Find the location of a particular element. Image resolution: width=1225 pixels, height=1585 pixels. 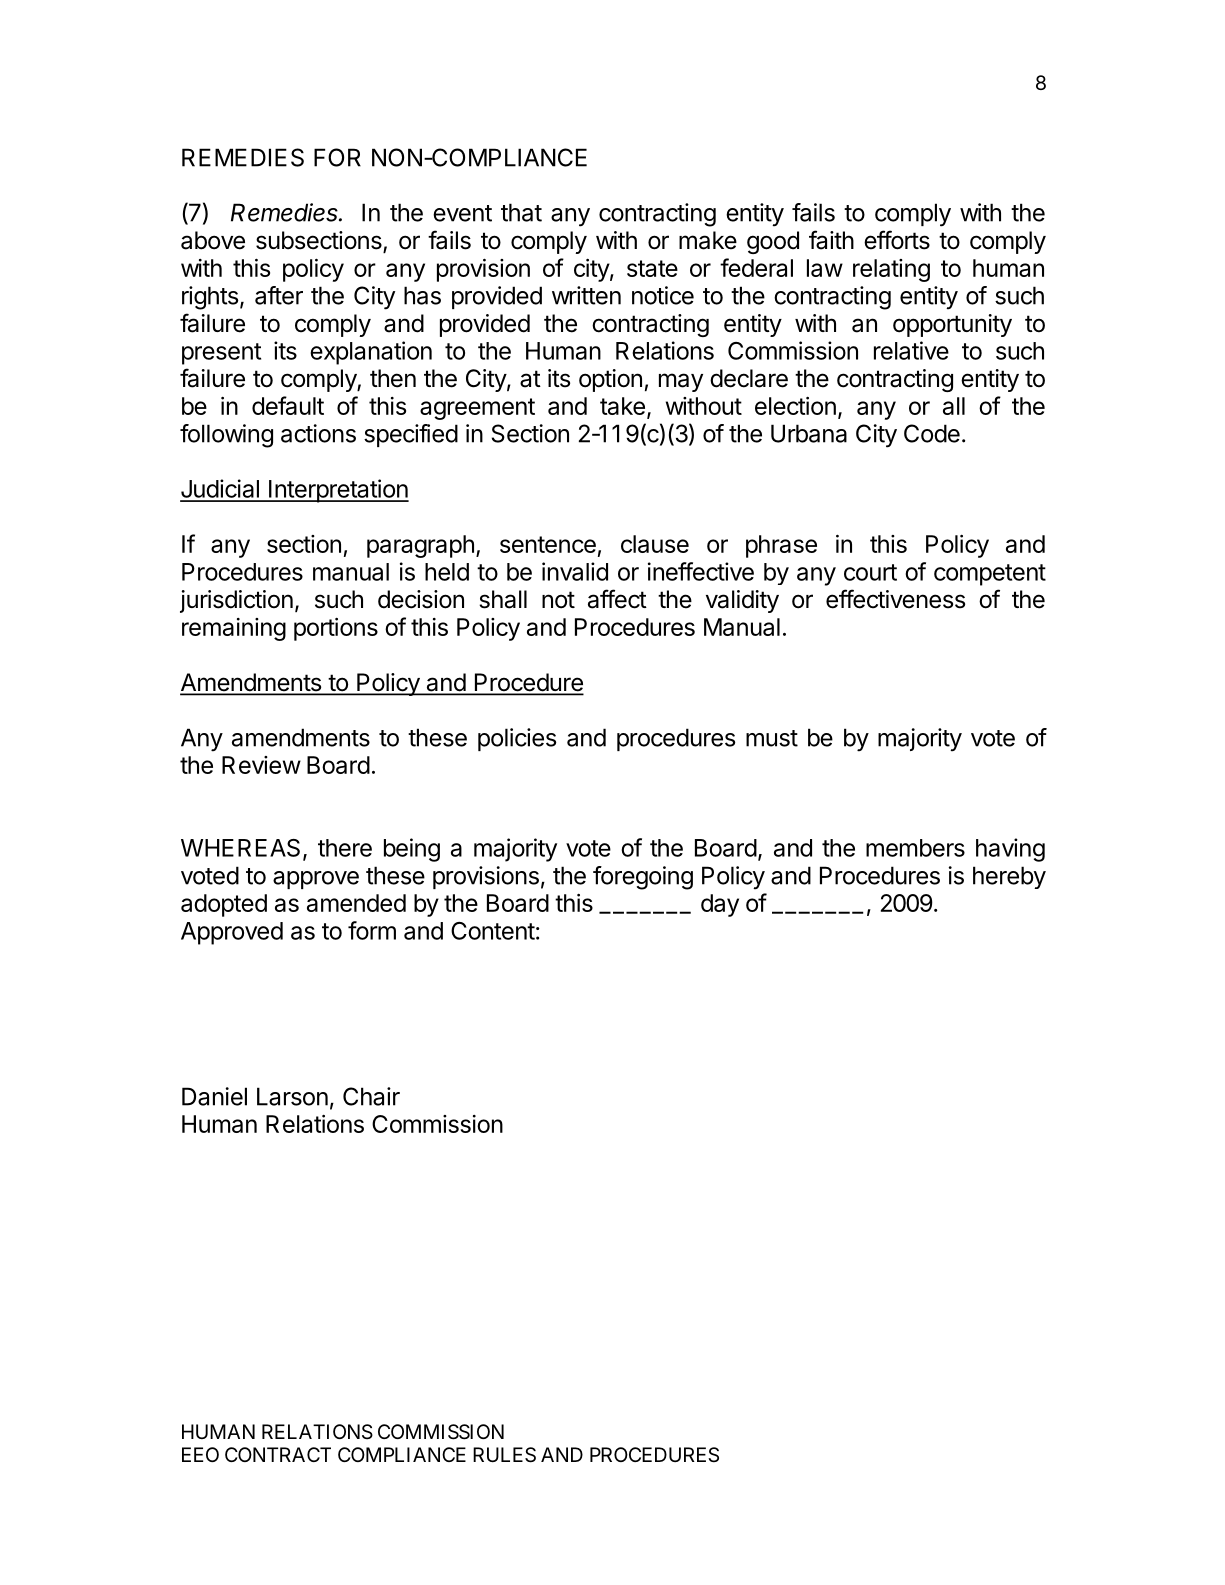

members is located at coordinates (915, 848).
